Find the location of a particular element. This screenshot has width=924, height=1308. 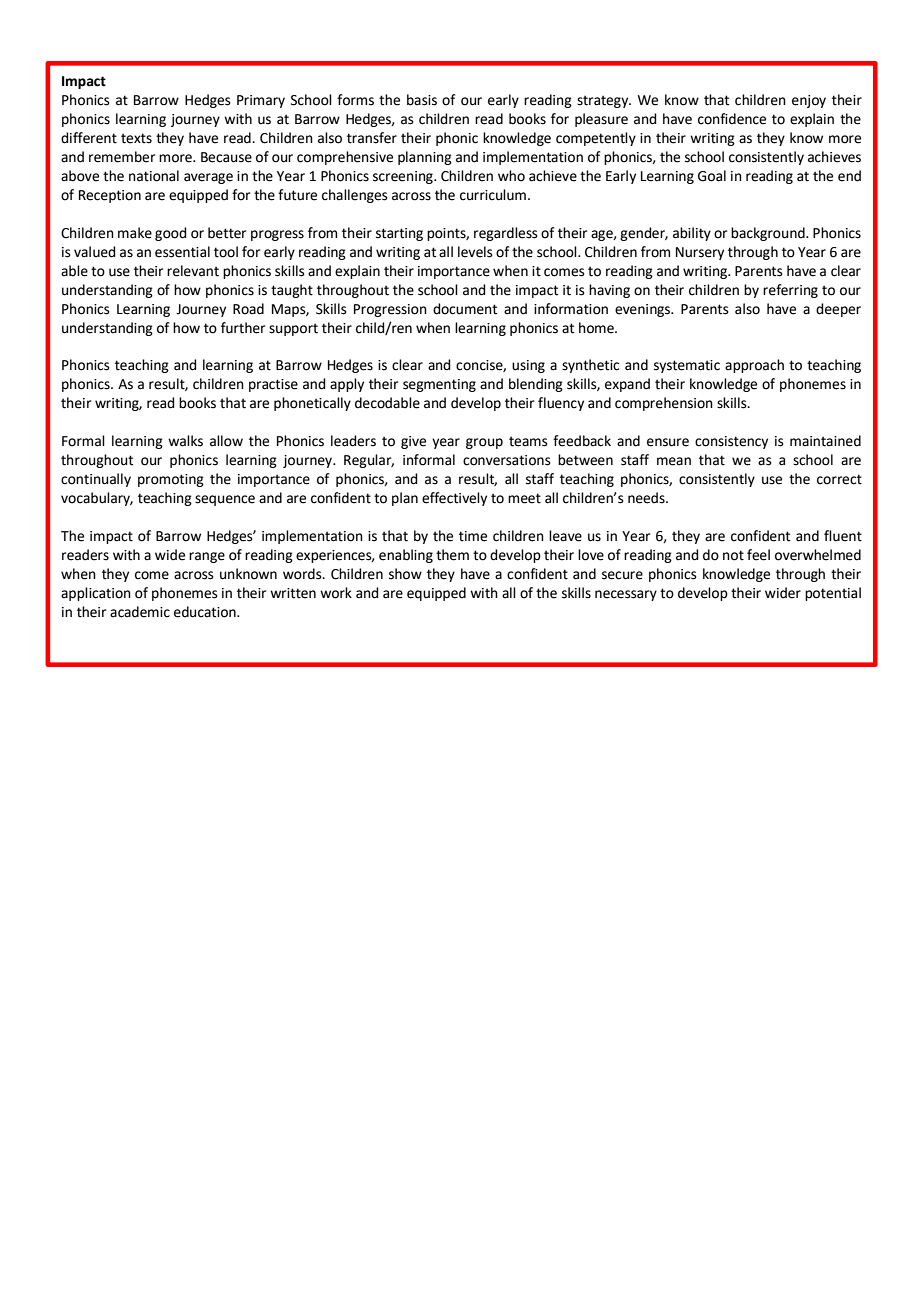

show is located at coordinates (405, 574).
